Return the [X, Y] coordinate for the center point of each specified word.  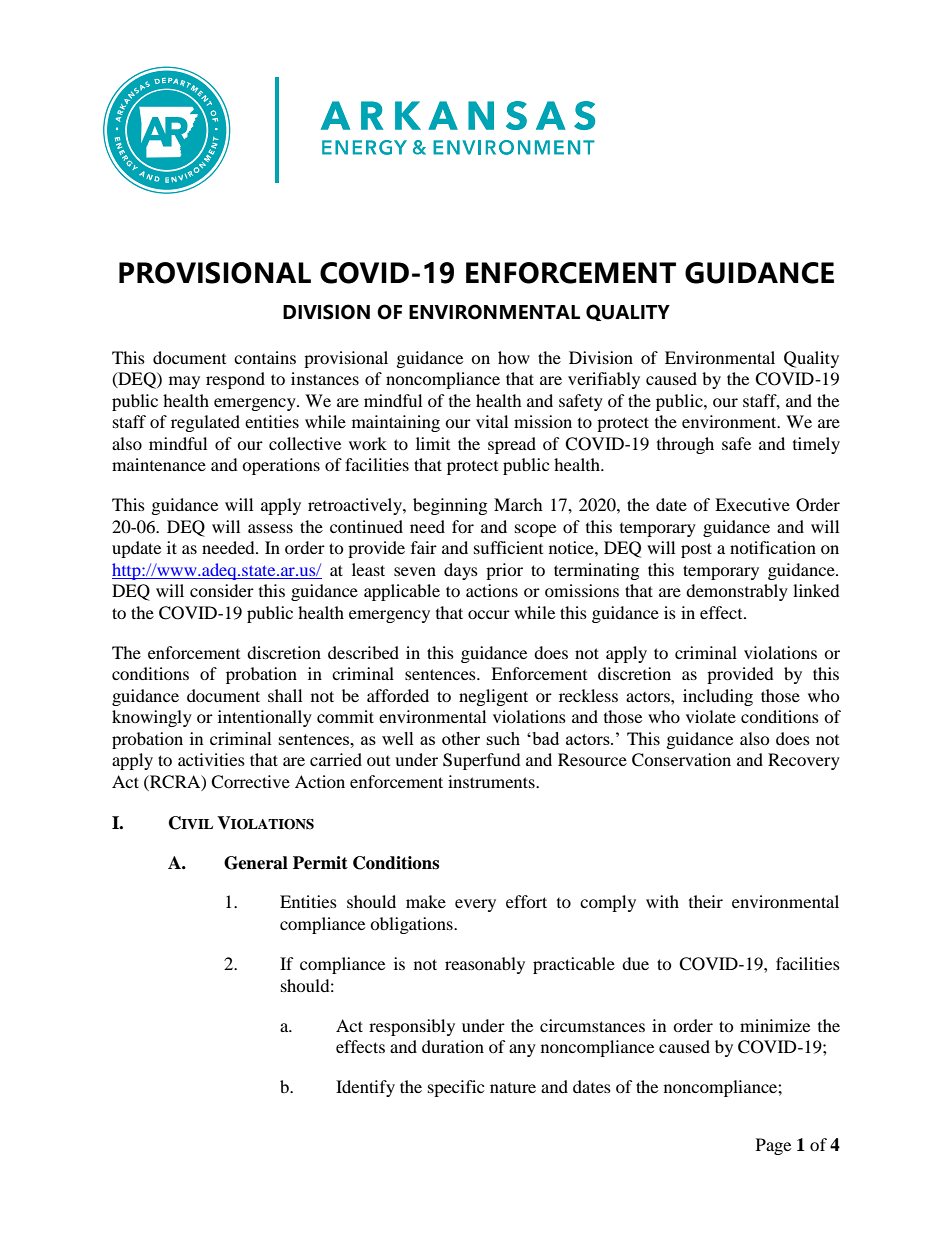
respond [235, 380]
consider [222, 590]
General [256, 863]
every [475, 905]
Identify [365, 1088]
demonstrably [737, 592]
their [706, 901]
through [685, 445]
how [514, 357]
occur [489, 614]
